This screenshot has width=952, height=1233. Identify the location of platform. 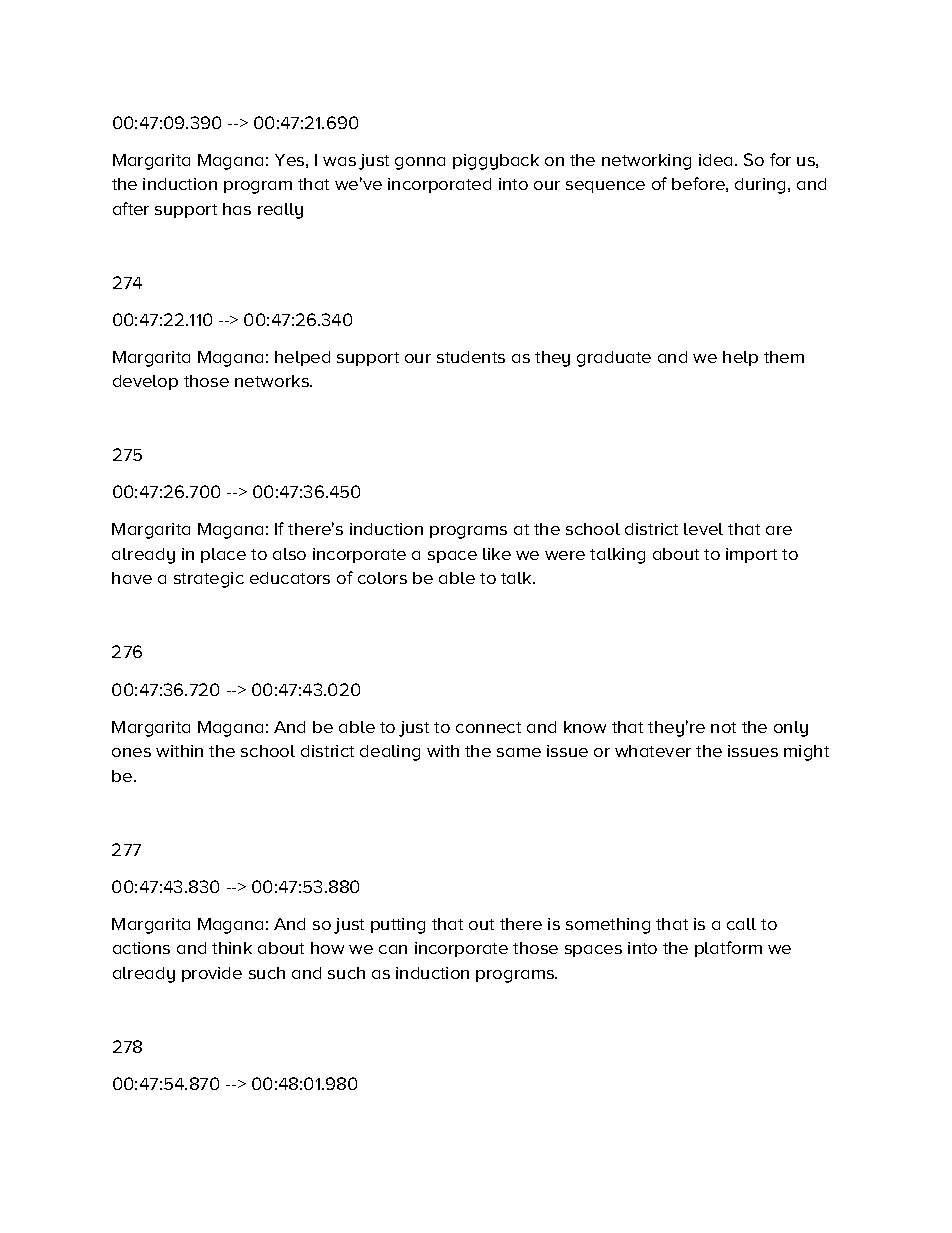
(728, 949).
